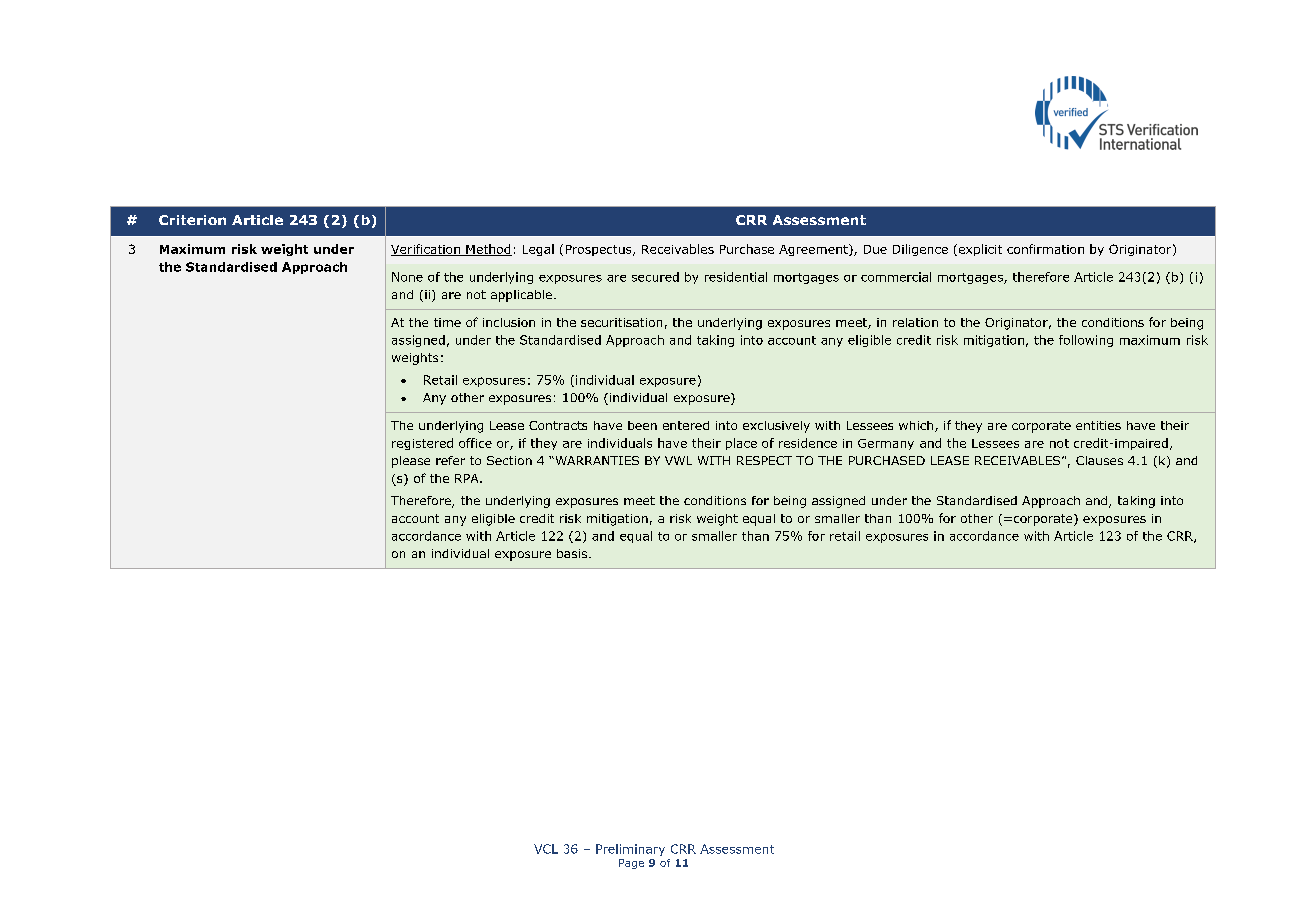 The width and height of the page is (1308, 924). What do you see at coordinates (422, 444) in the page?
I see `registered` at bounding box center [422, 444].
